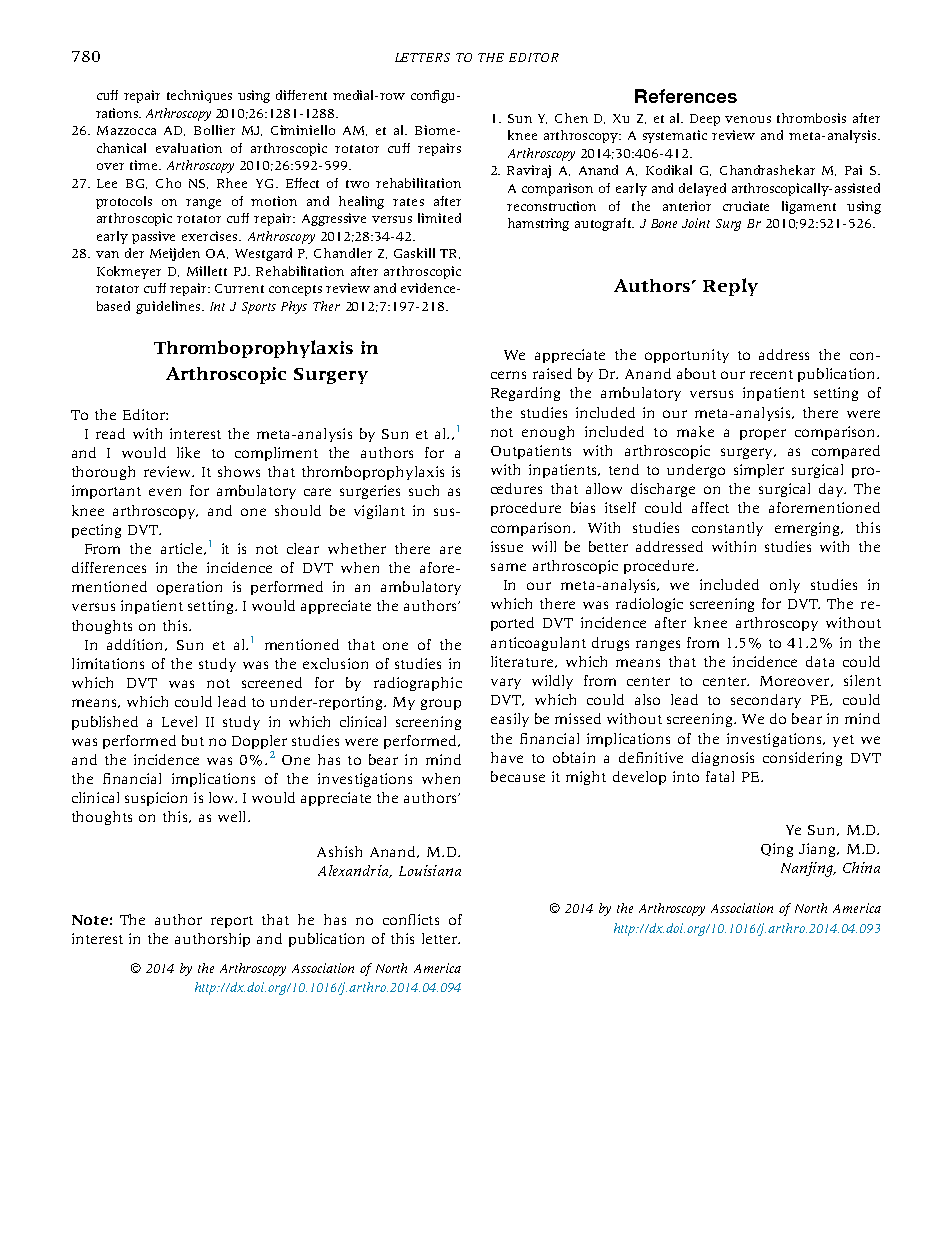 This screenshot has height=1256, width=952. What do you see at coordinates (137, 645) in the screenshot?
I see `addition` at bounding box center [137, 645].
